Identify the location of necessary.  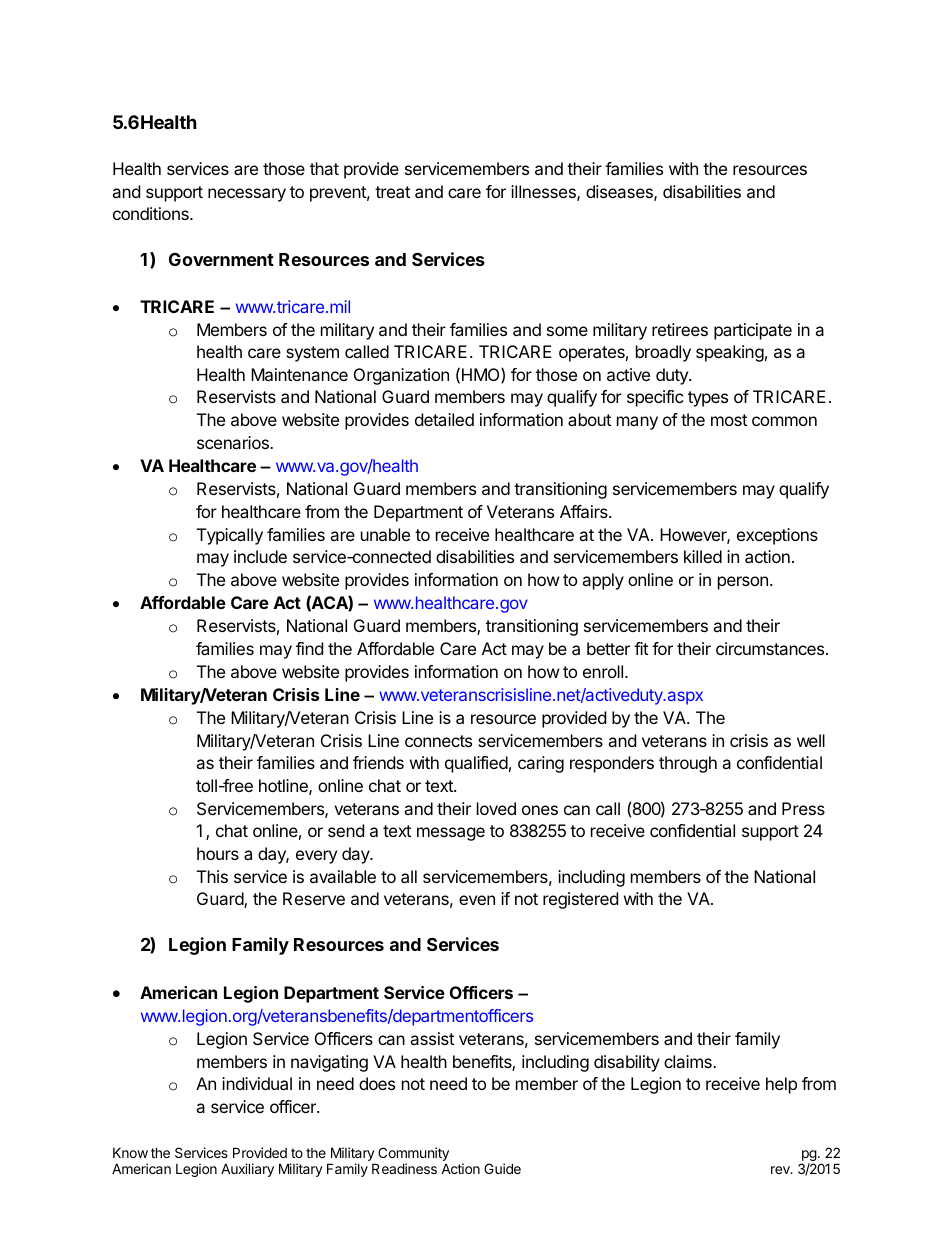
(247, 195).
